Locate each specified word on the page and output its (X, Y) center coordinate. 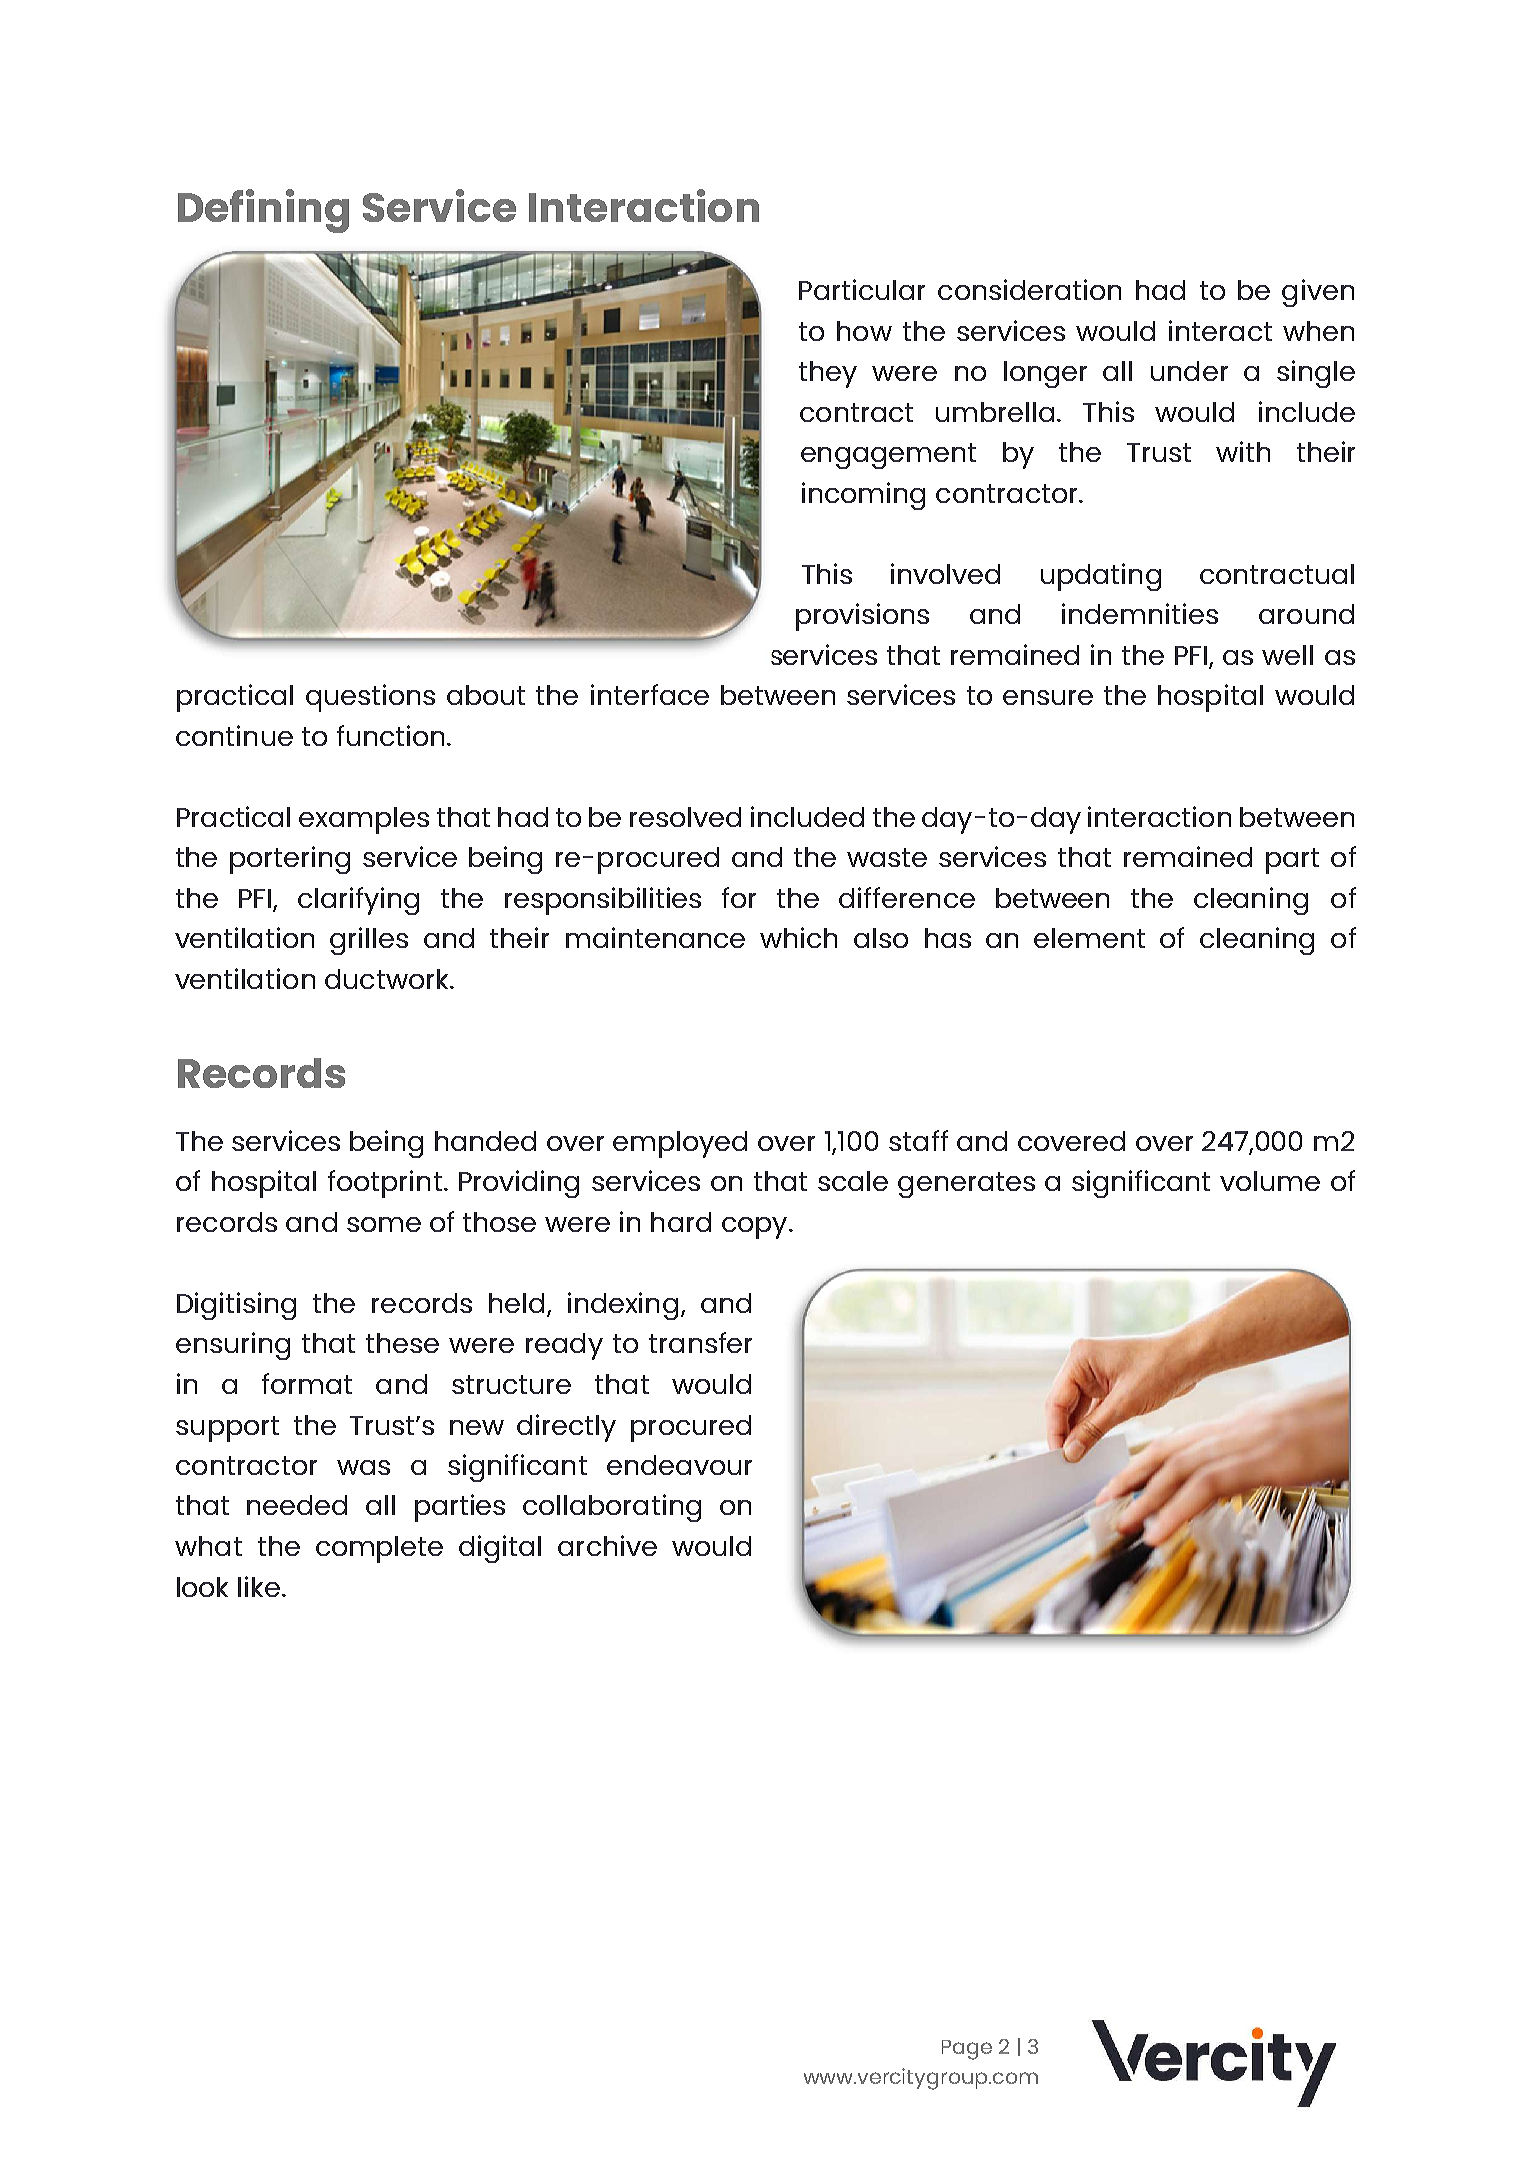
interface (650, 694)
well (1287, 655)
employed (680, 1144)
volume (1270, 1181)
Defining (263, 211)
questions (370, 698)
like (260, 1586)
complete (379, 1549)
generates (966, 1185)
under (1189, 371)
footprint (385, 1184)
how (864, 331)
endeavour (679, 1465)
